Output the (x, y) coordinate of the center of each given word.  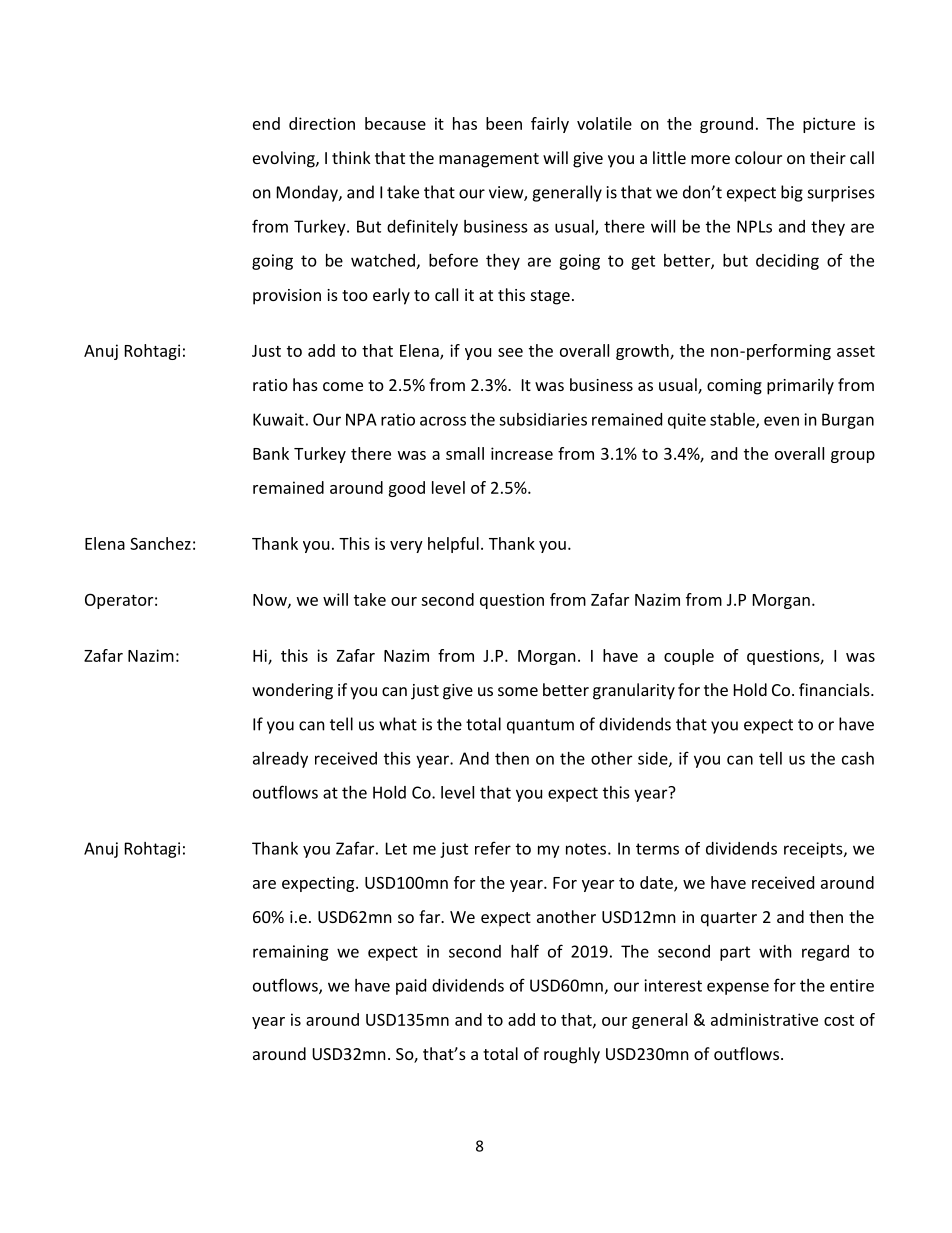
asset (856, 351)
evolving (285, 159)
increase (522, 453)
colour (758, 157)
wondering (292, 691)
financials (835, 689)
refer (493, 848)
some (518, 691)
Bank (271, 453)
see (510, 352)
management (489, 160)
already (280, 760)
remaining (291, 953)
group (853, 457)
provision (287, 297)
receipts (814, 850)
